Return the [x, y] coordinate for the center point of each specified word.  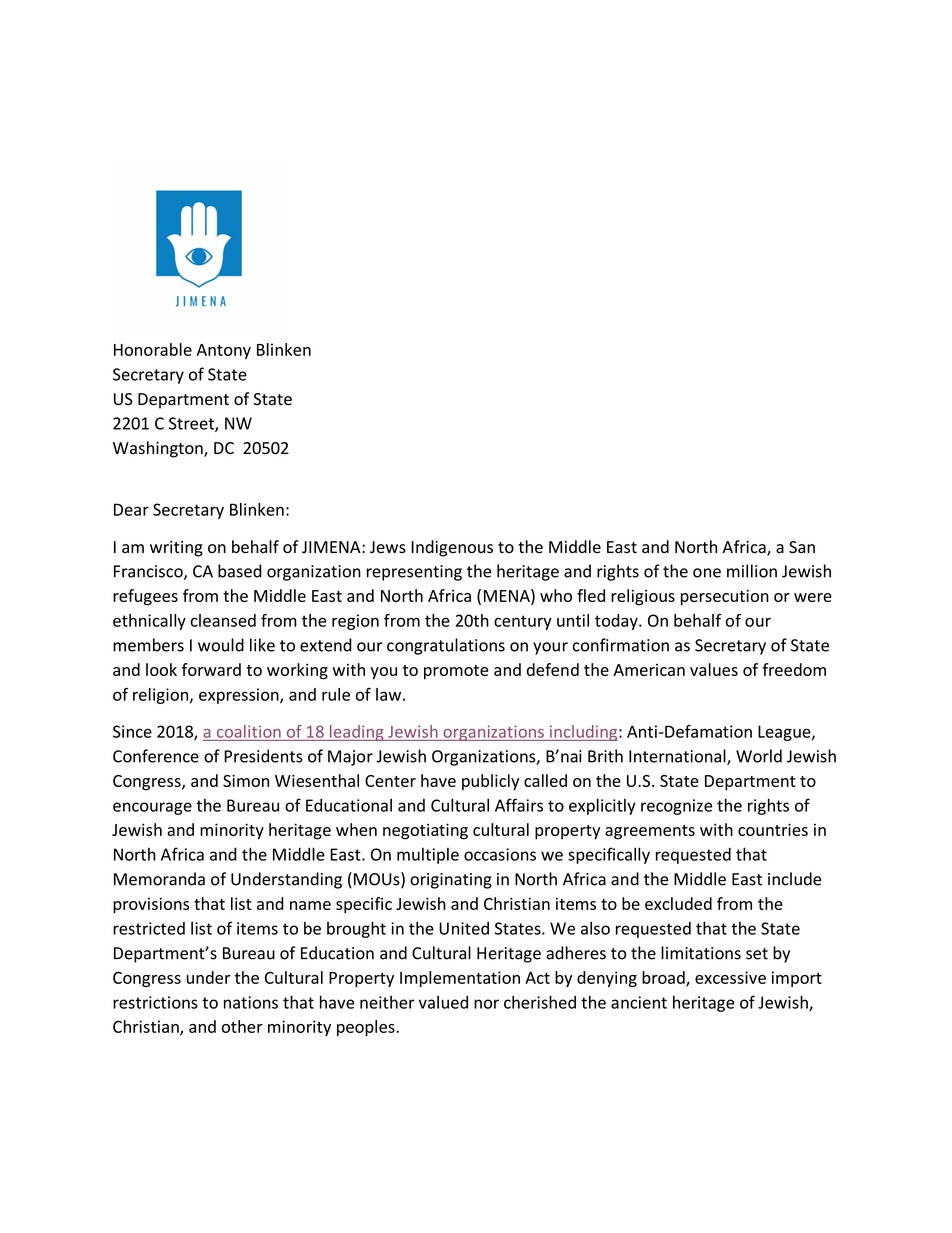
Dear [131, 509]
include [794, 879]
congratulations [446, 646]
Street [192, 424]
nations [251, 1002]
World [759, 756]
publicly [490, 782]
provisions [151, 906]
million [752, 571]
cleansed [223, 620]
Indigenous [452, 548]
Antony [223, 351]
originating [451, 881]
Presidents [263, 756]
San [802, 547]
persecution [725, 597]
